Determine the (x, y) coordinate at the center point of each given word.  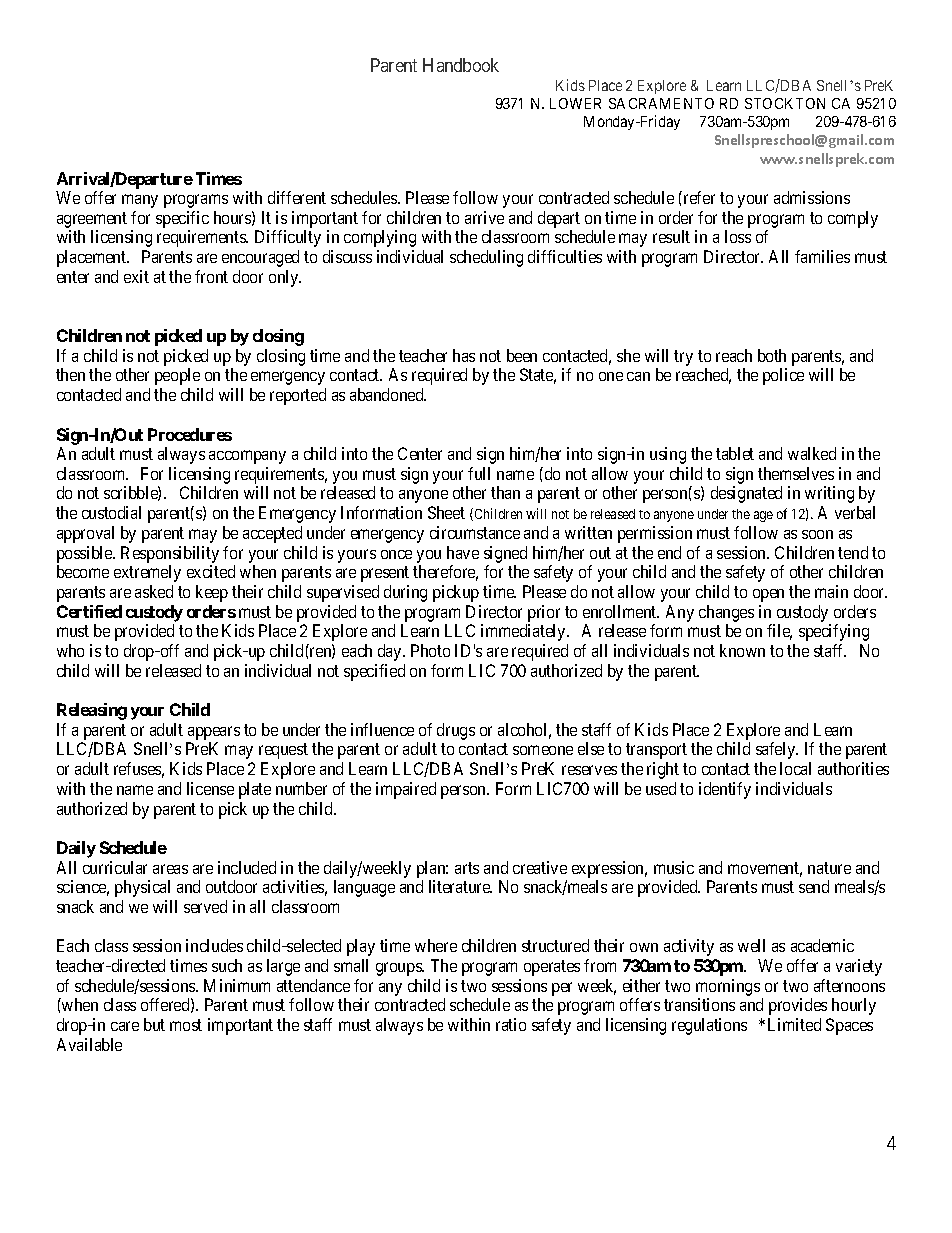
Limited (794, 1024)
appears (214, 733)
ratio (511, 1024)
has (464, 355)
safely (777, 750)
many (140, 201)
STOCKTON (785, 103)
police (783, 376)
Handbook (461, 65)
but (154, 1024)
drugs (456, 731)
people (177, 376)
